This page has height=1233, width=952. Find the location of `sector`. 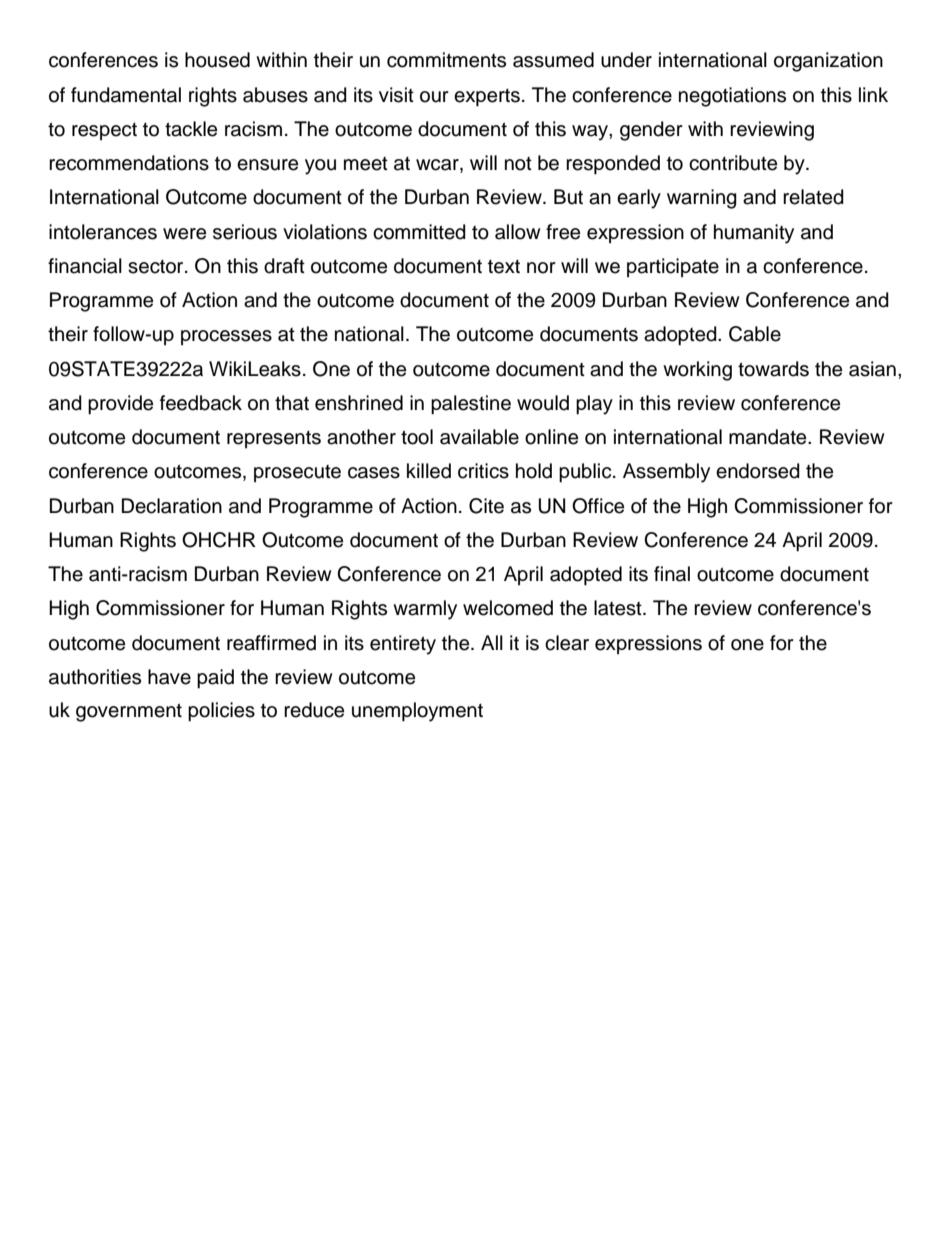

sector is located at coordinates (157, 267).
